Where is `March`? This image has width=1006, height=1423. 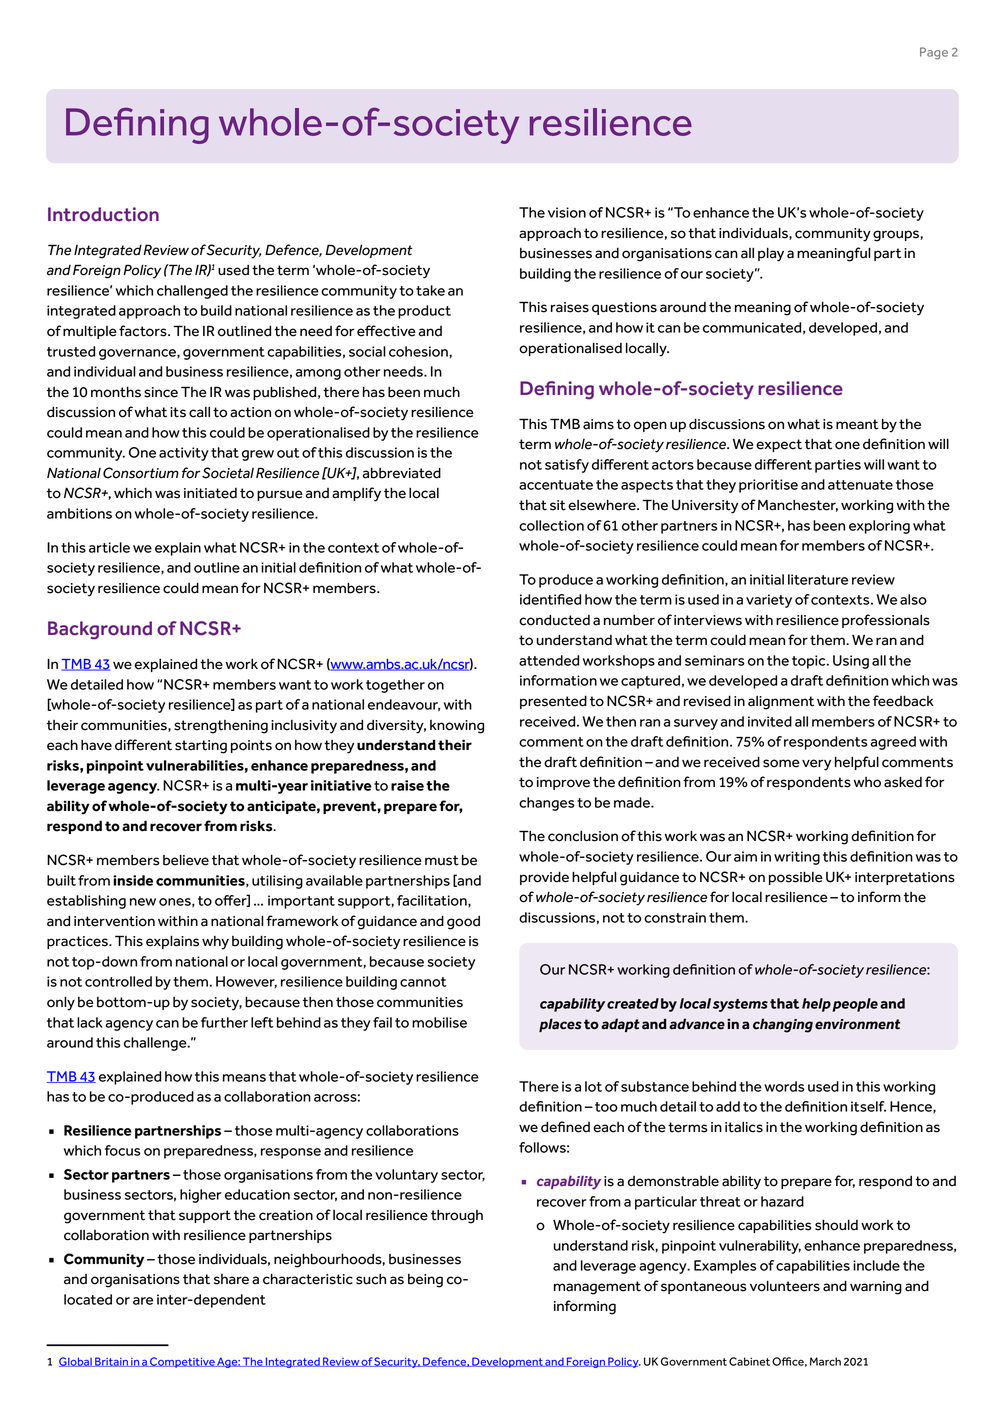 March is located at coordinates (825, 1361).
